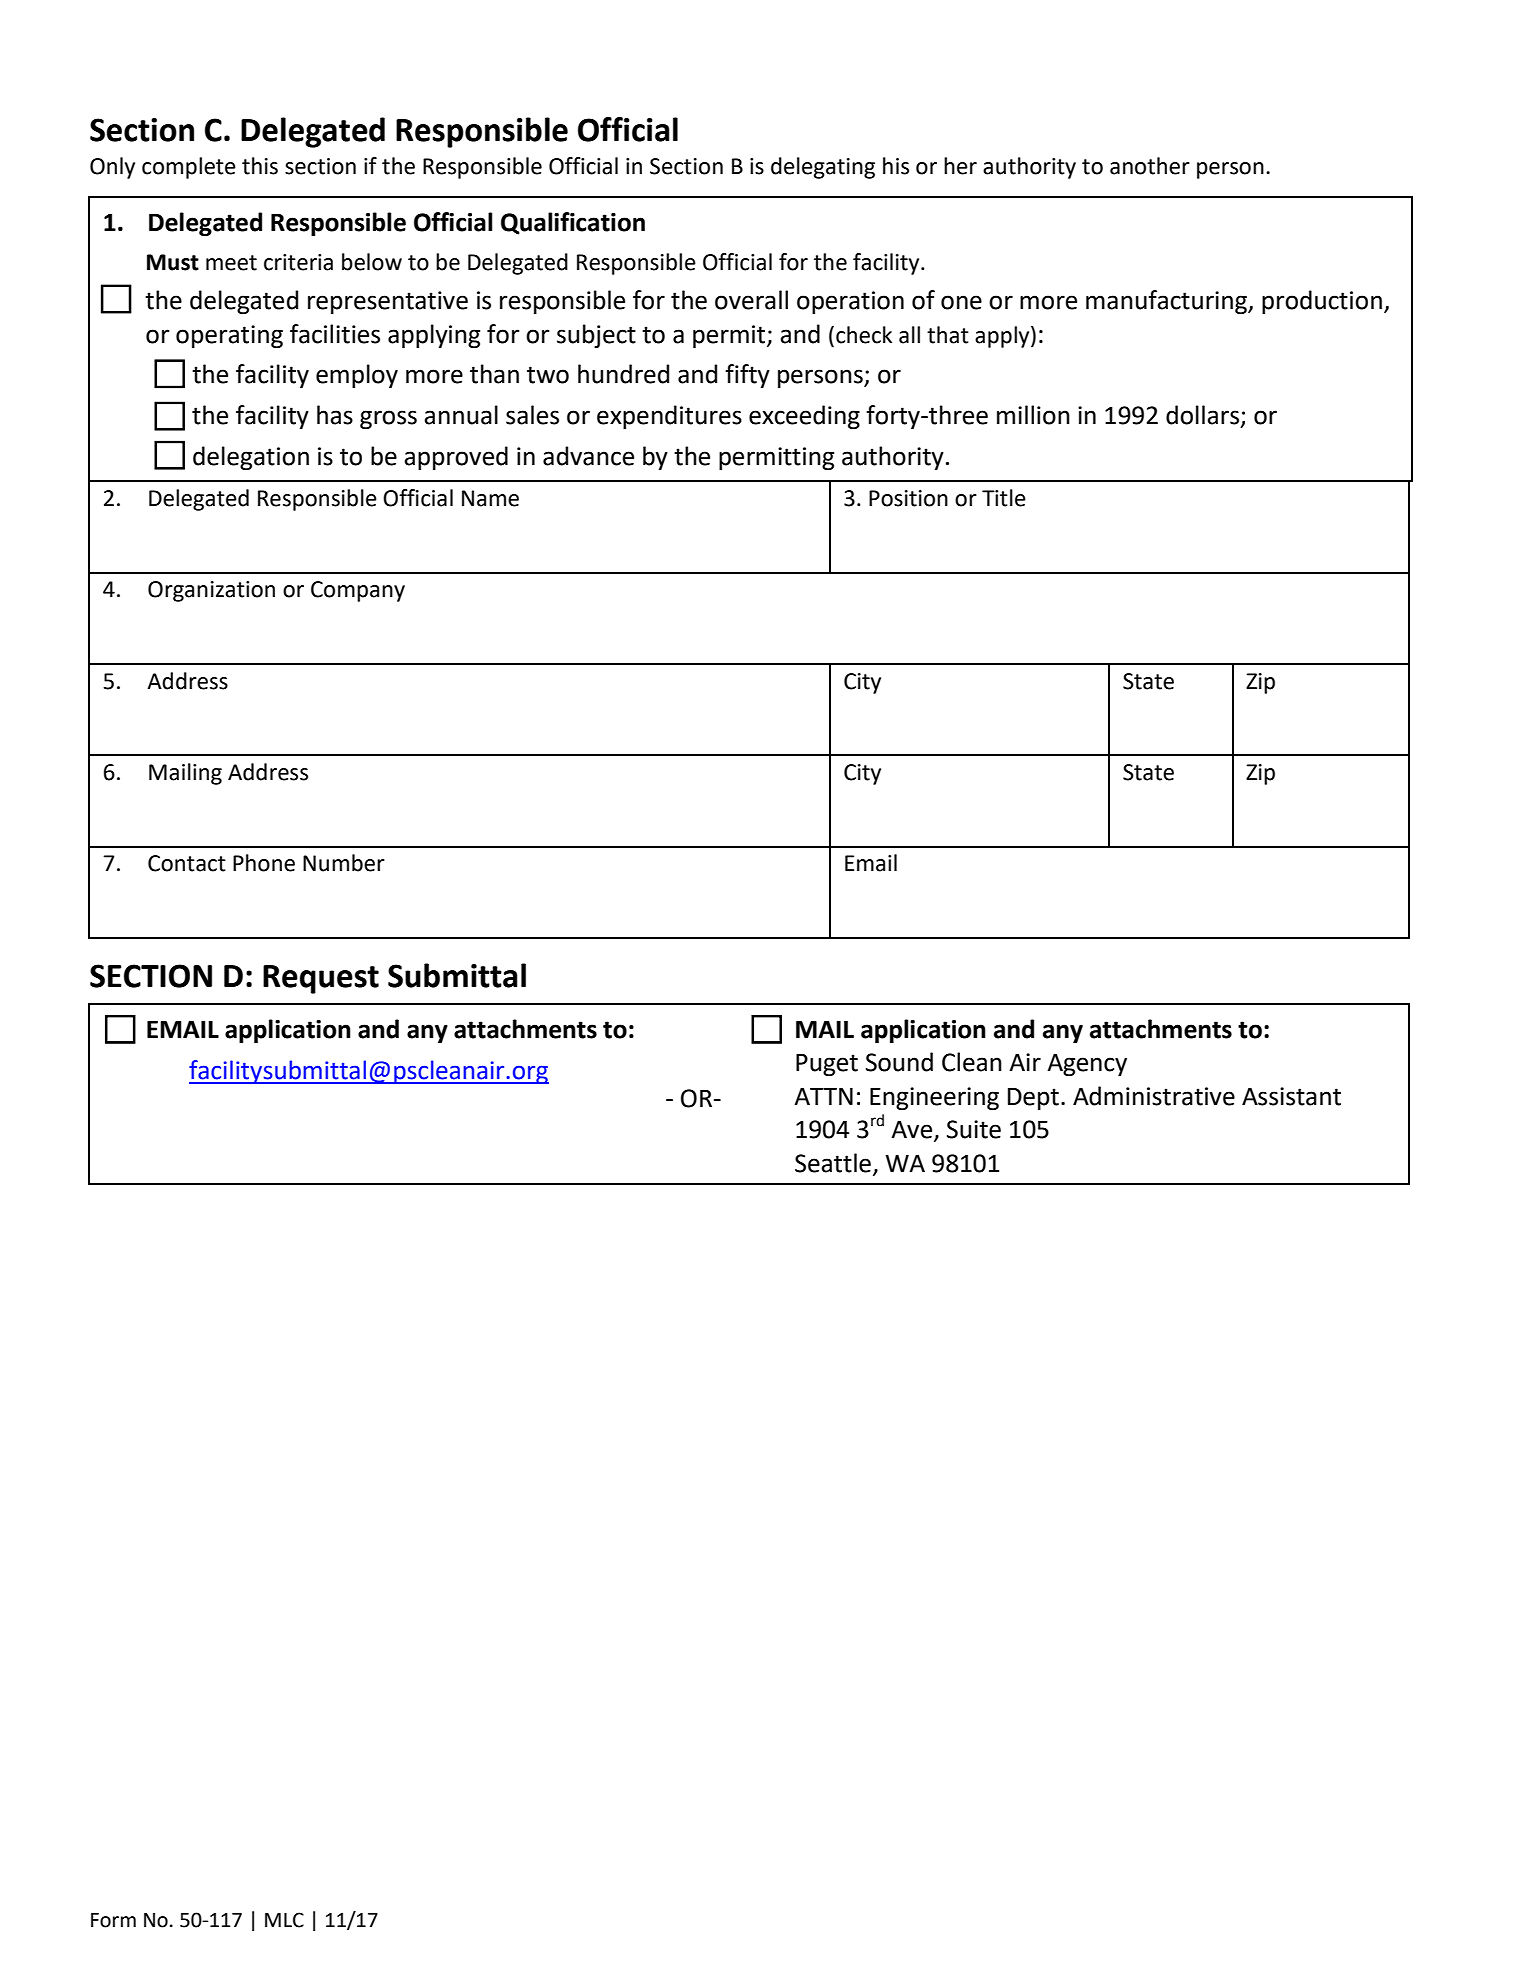  Describe the element at coordinates (284, 1920) in the screenshot. I see `MLC` at that location.
